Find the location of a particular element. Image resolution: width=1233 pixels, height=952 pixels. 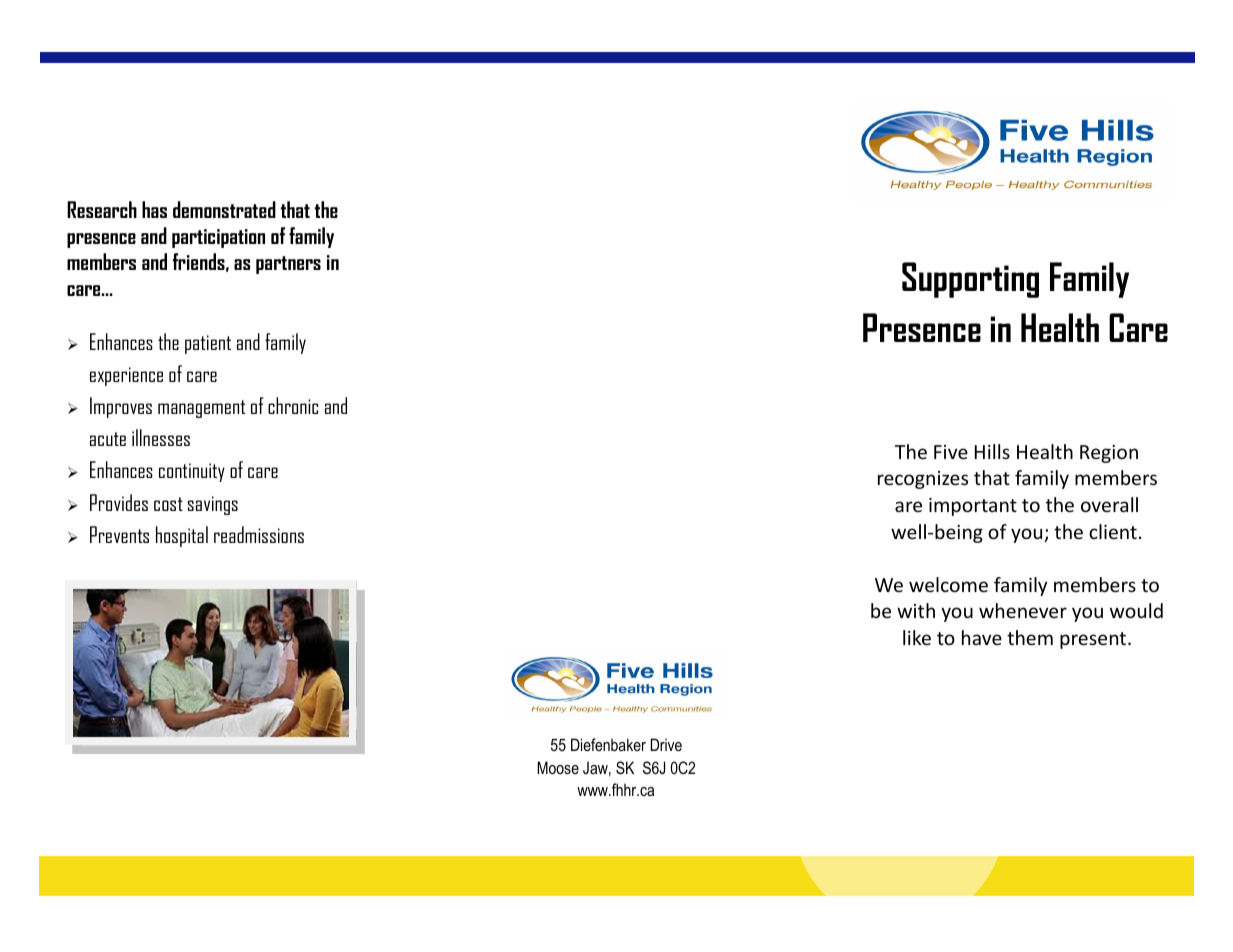

Hills is located at coordinates (992, 451).
